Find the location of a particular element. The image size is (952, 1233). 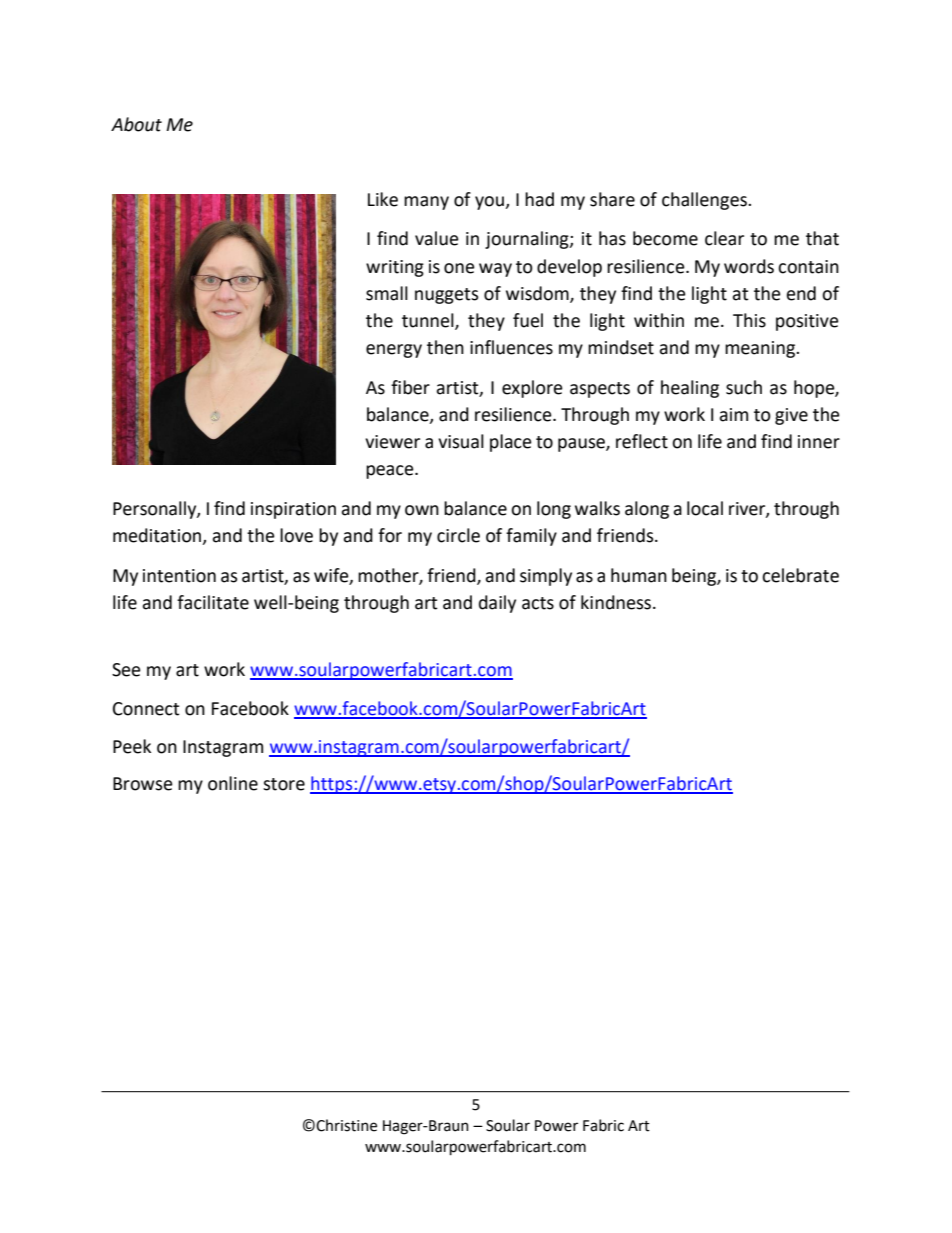

About is located at coordinates (136, 124).
